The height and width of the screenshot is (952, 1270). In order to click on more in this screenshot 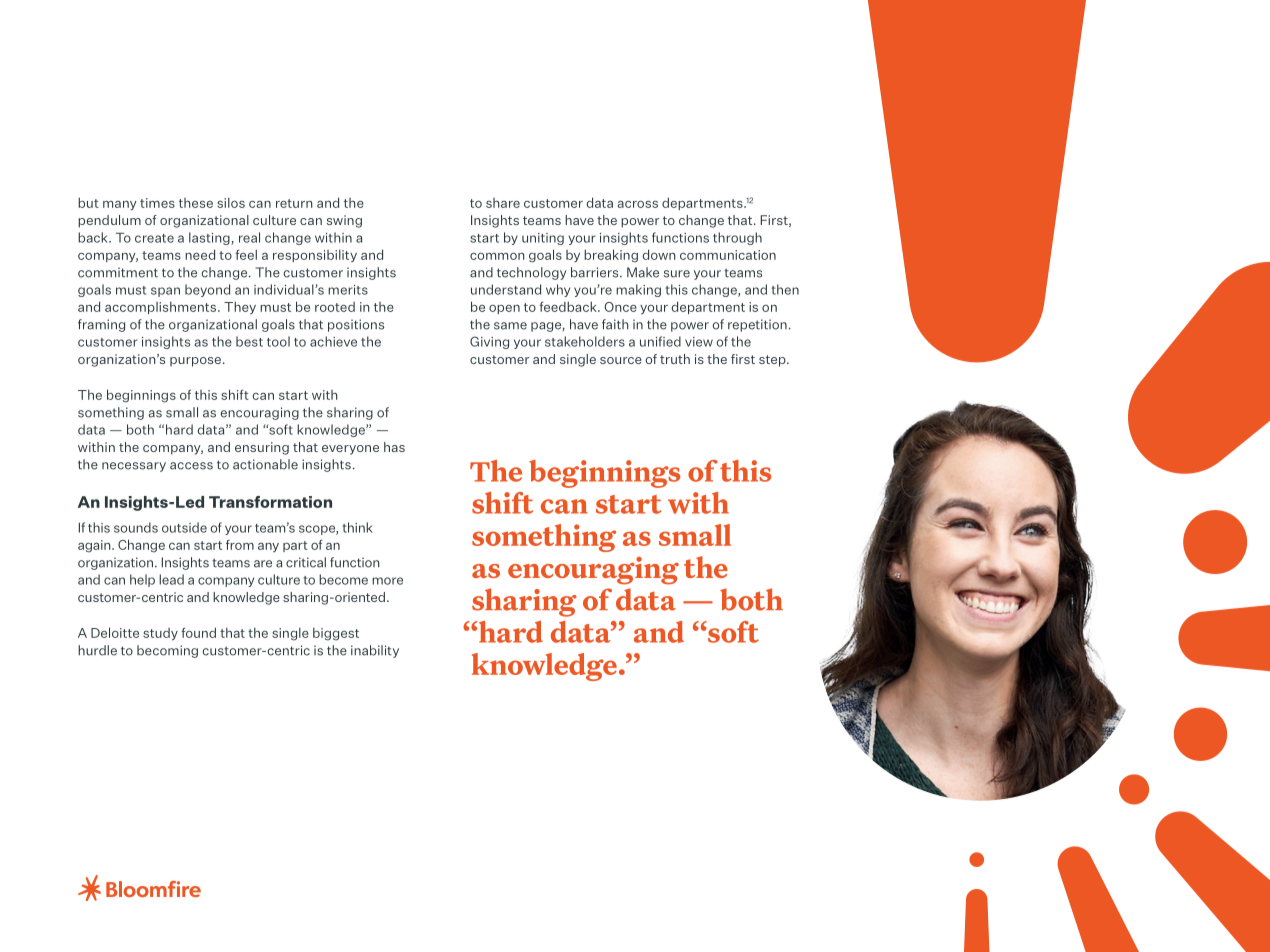, I will do `click(387, 581)`.
